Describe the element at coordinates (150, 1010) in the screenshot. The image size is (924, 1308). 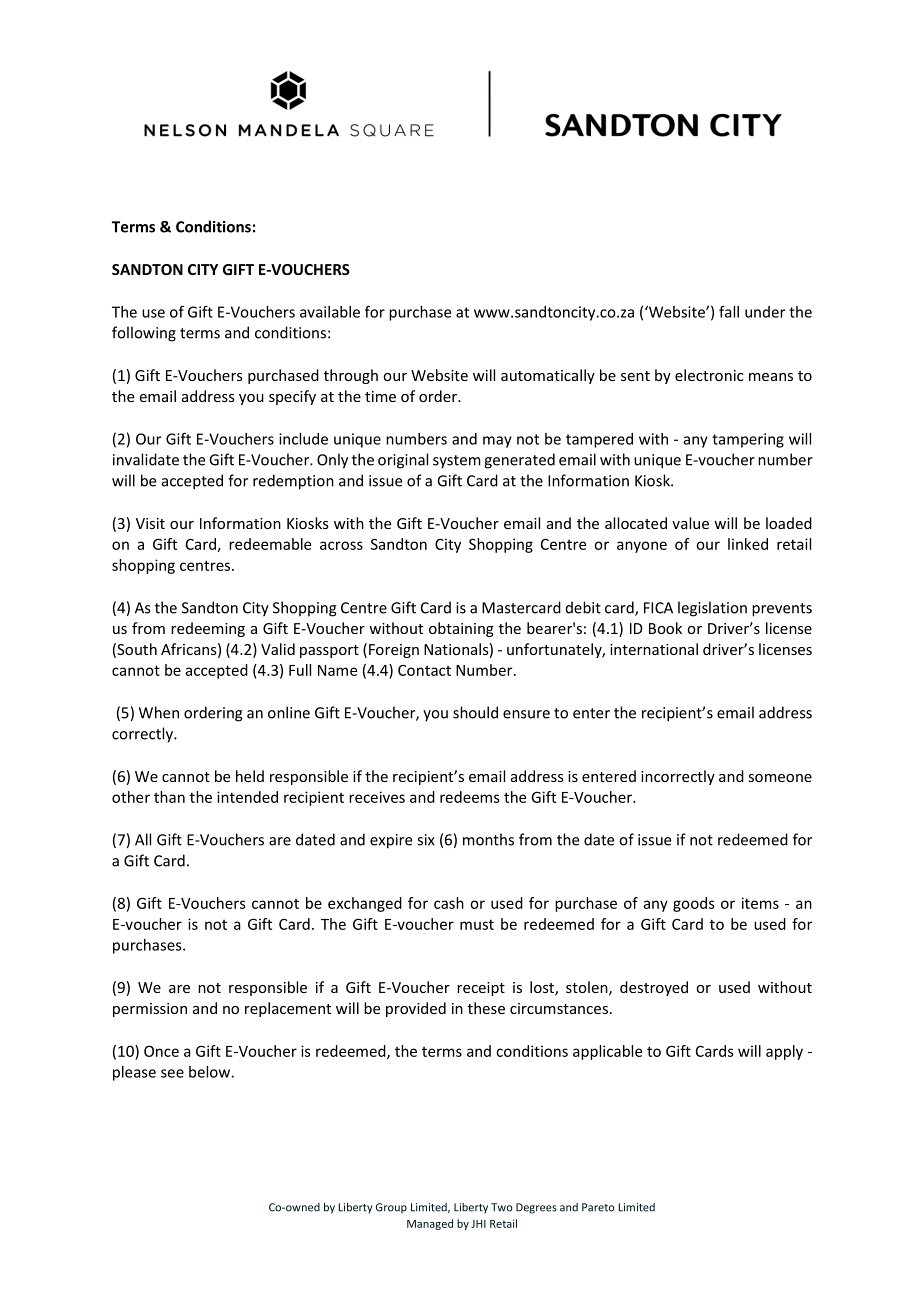
I see `permission` at that location.
